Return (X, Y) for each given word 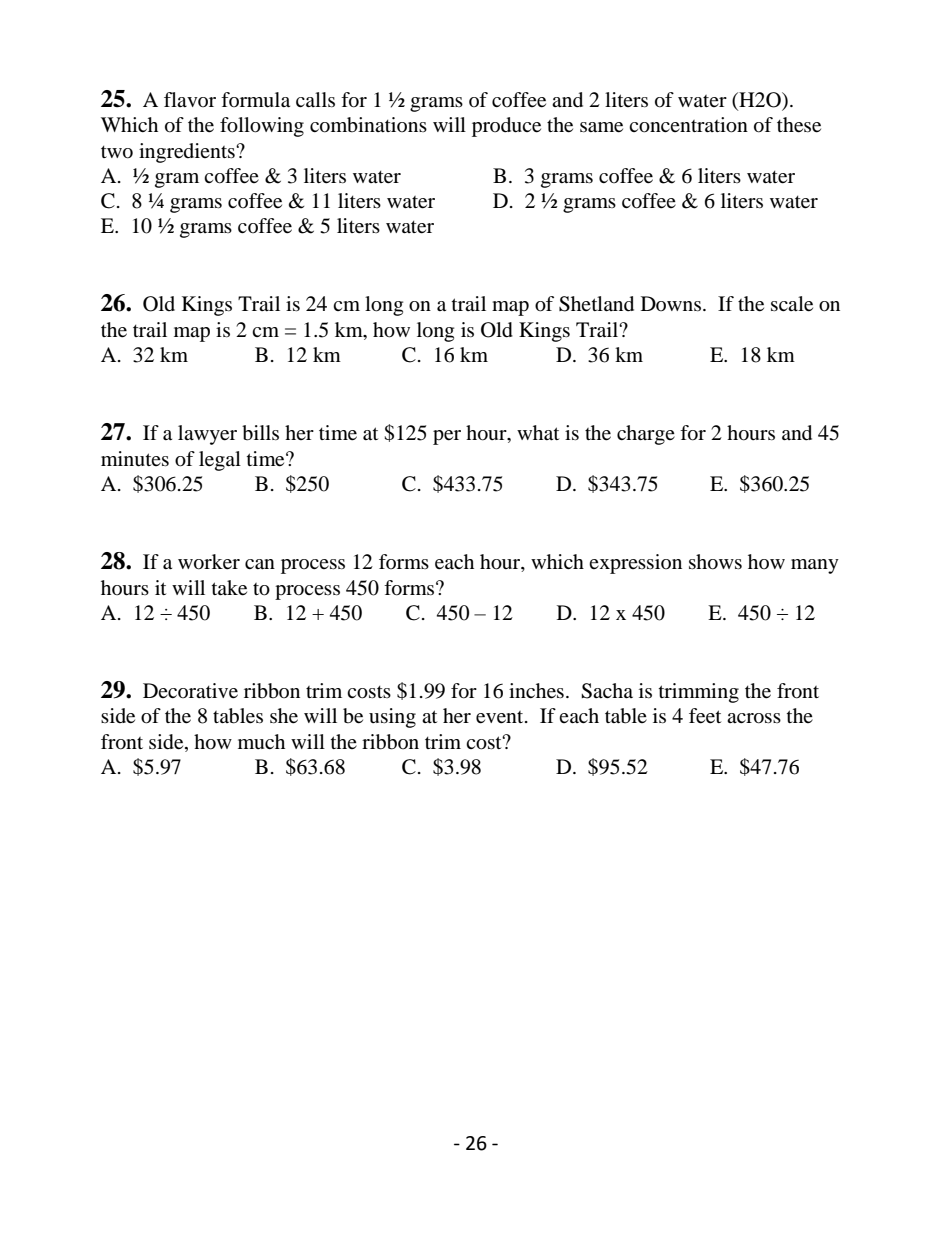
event (501, 717)
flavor (190, 99)
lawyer (207, 435)
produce (506, 127)
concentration (688, 125)
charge (646, 435)
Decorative (190, 691)
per (447, 437)
